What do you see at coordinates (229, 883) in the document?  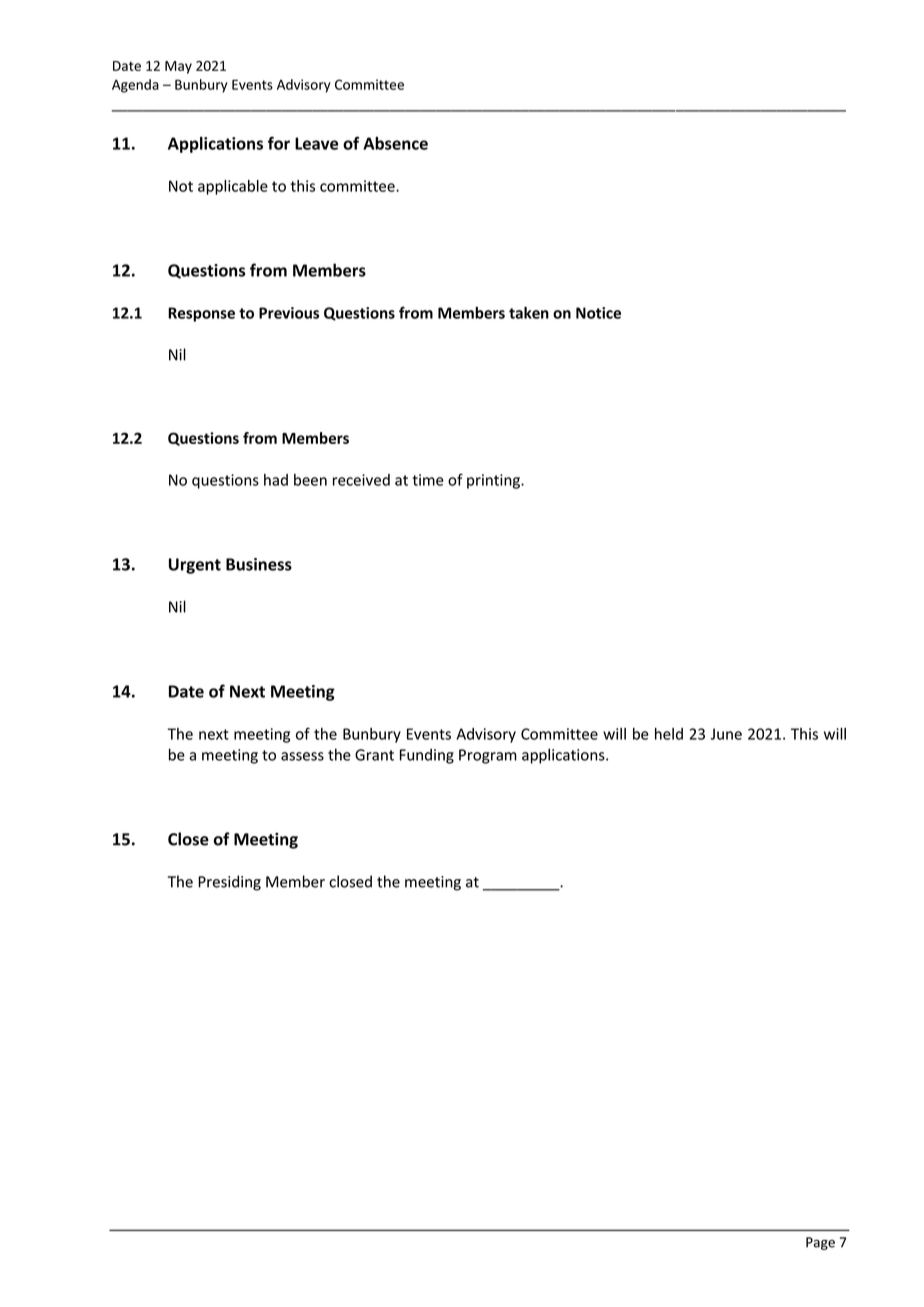 I see `Presiding` at bounding box center [229, 883].
